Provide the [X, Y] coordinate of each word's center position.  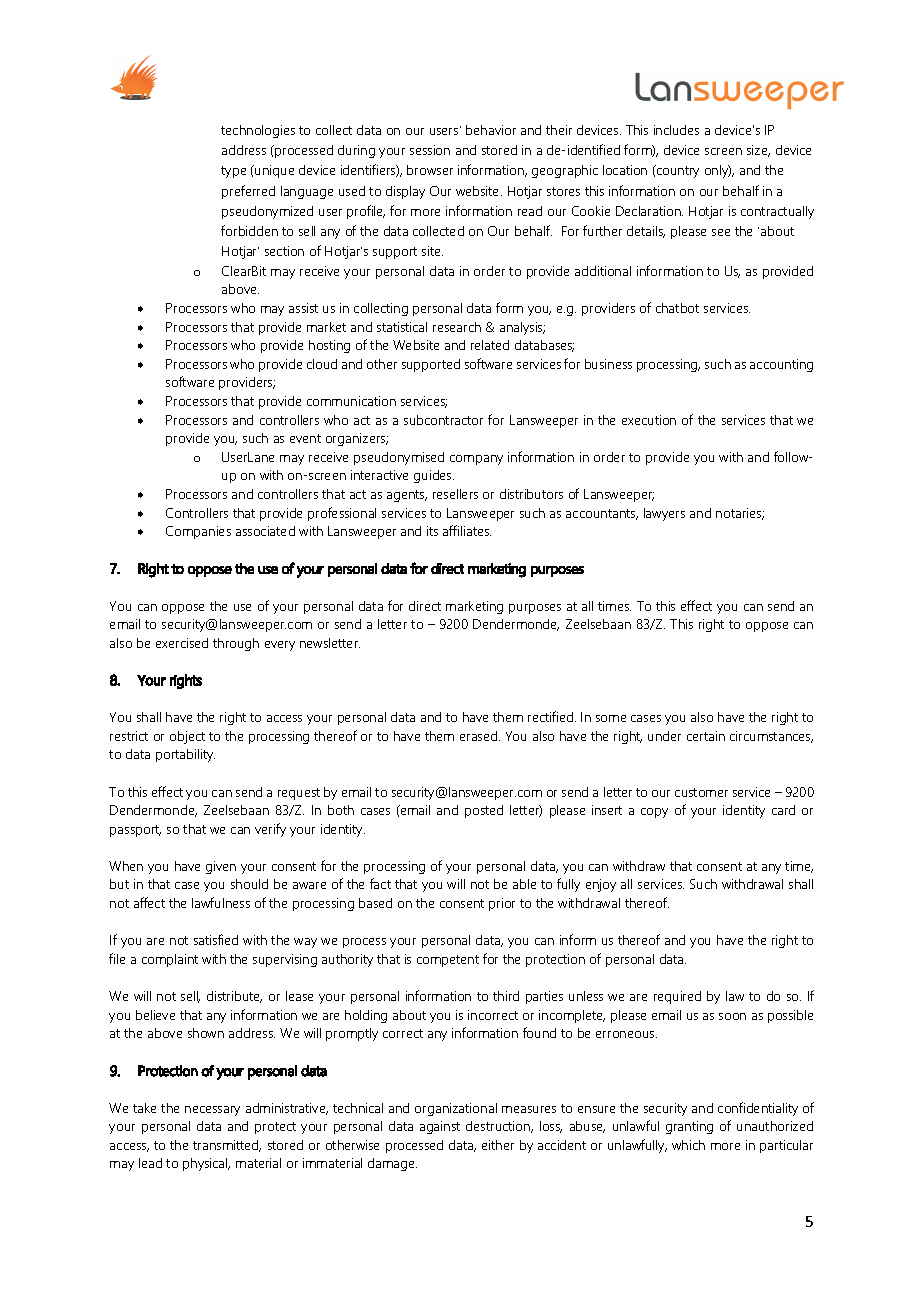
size [758, 151]
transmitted [227, 1146]
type [233, 172]
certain [706, 736]
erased [480, 736]
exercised [182, 643]
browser [430, 170]
